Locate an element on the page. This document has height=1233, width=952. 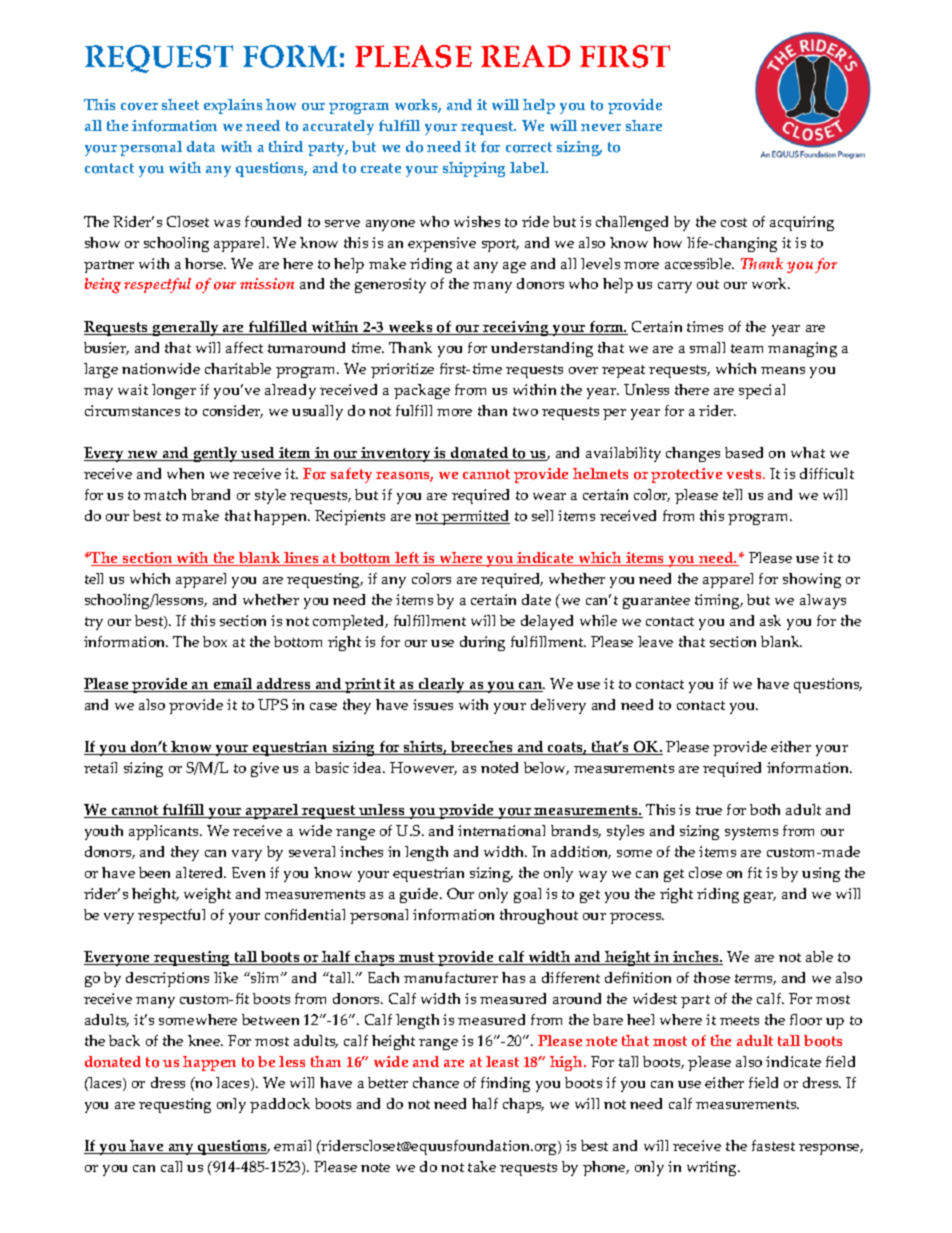
take is located at coordinates (482, 1166).
